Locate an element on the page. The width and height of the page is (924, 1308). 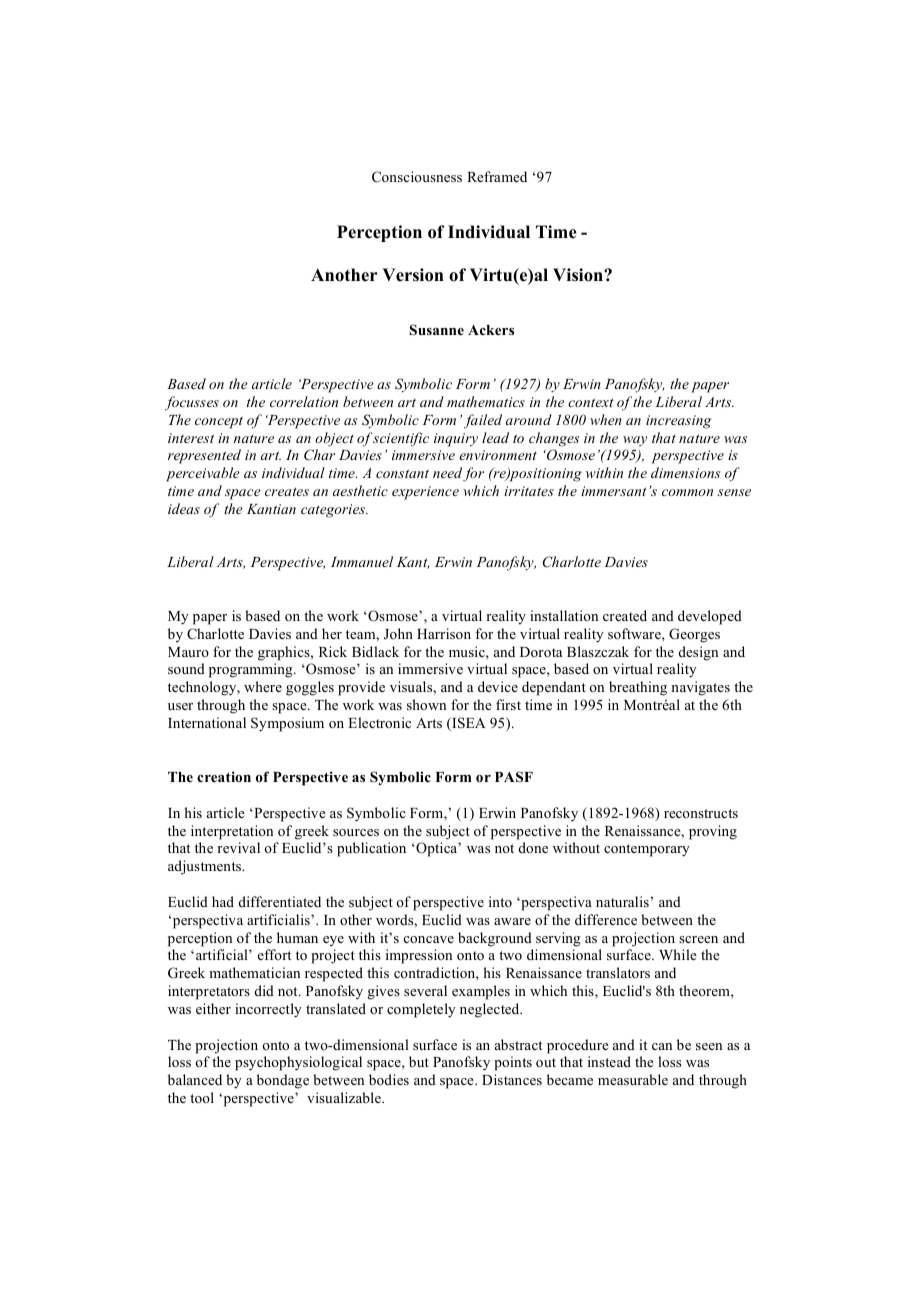
Reframed is located at coordinates (497, 176).
